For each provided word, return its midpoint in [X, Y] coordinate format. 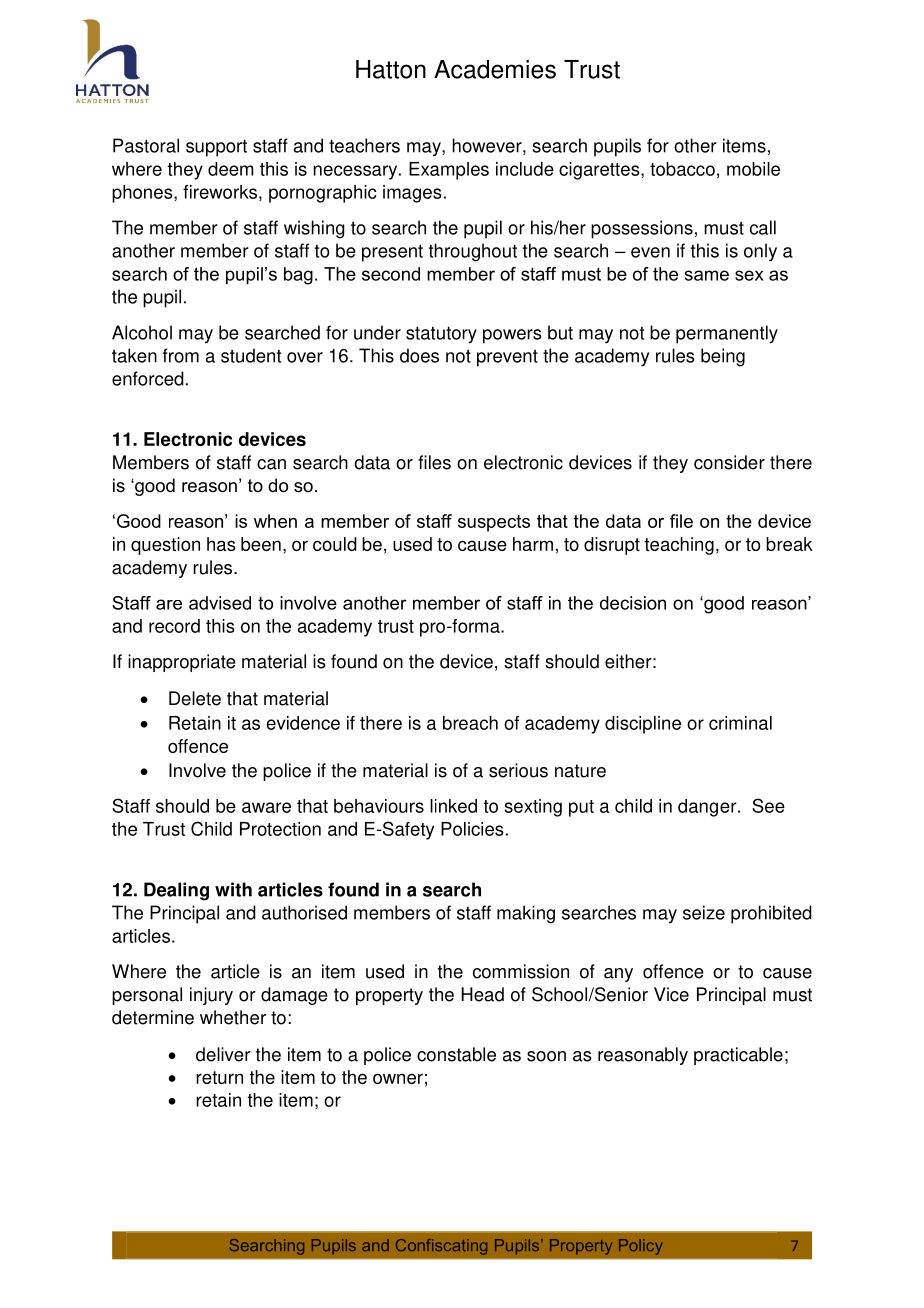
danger [708, 808]
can [271, 464]
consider [729, 462]
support [216, 148]
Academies [495, 69]
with [233, 889]
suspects [494, 523]
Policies [472, 829]
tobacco [682, 169]
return [219, 1077]
